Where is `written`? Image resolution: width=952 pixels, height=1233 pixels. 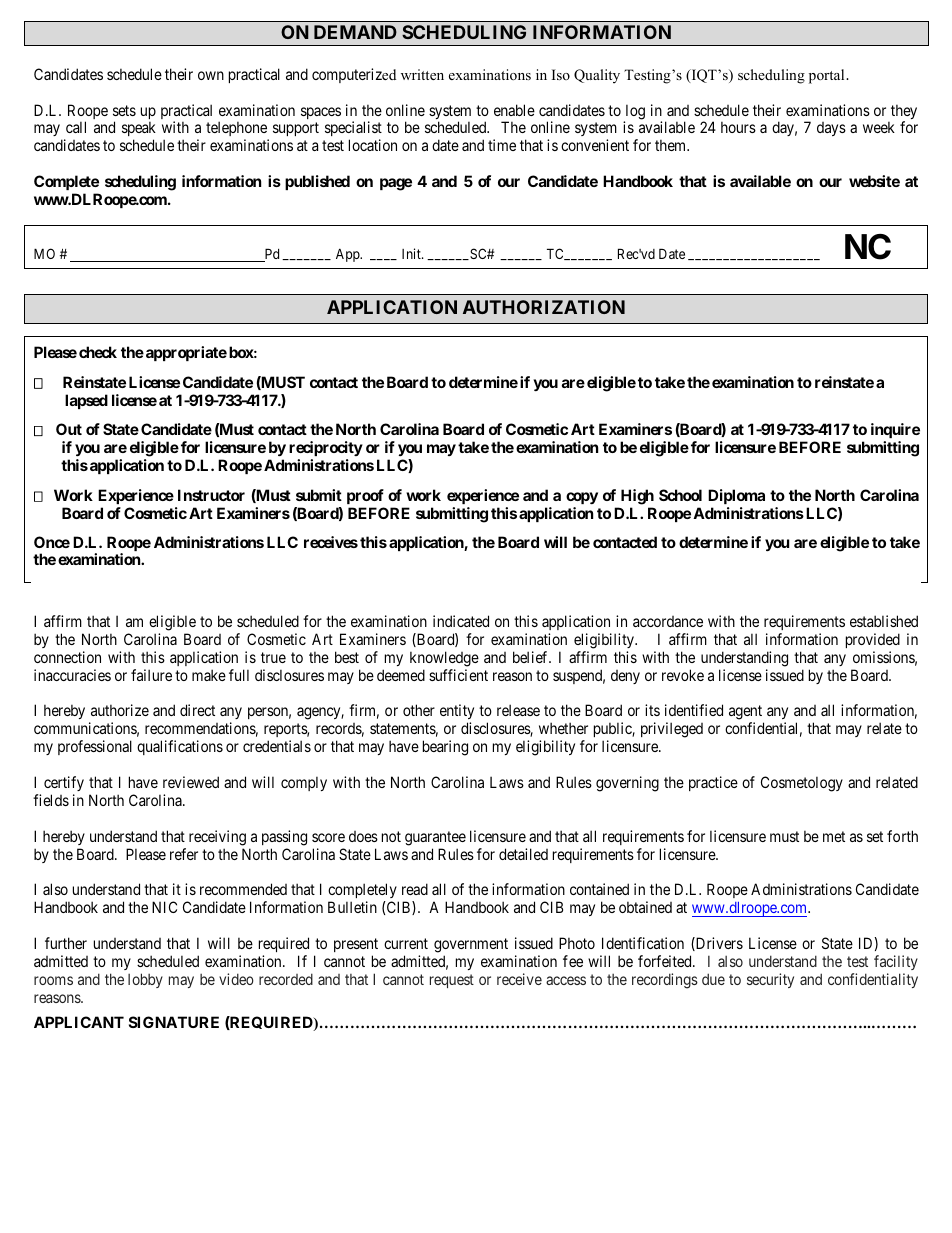
written is located at coordinates (422, 74).
